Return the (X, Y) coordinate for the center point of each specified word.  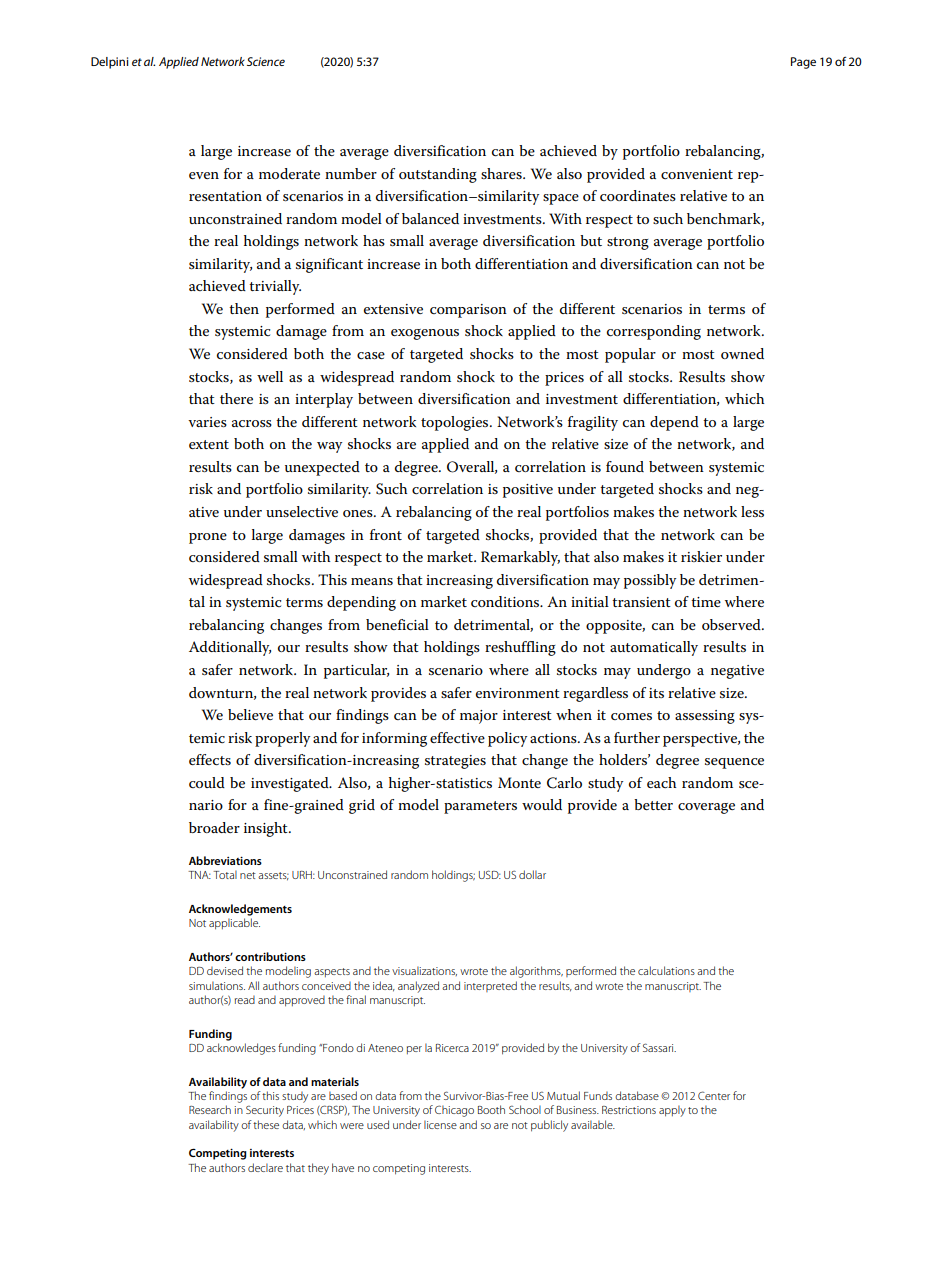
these (266, 1124)
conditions (506, 601)
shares (502, 173)
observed (732, 624)
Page (803, 63)
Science (266, 61)
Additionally (230, 648)
